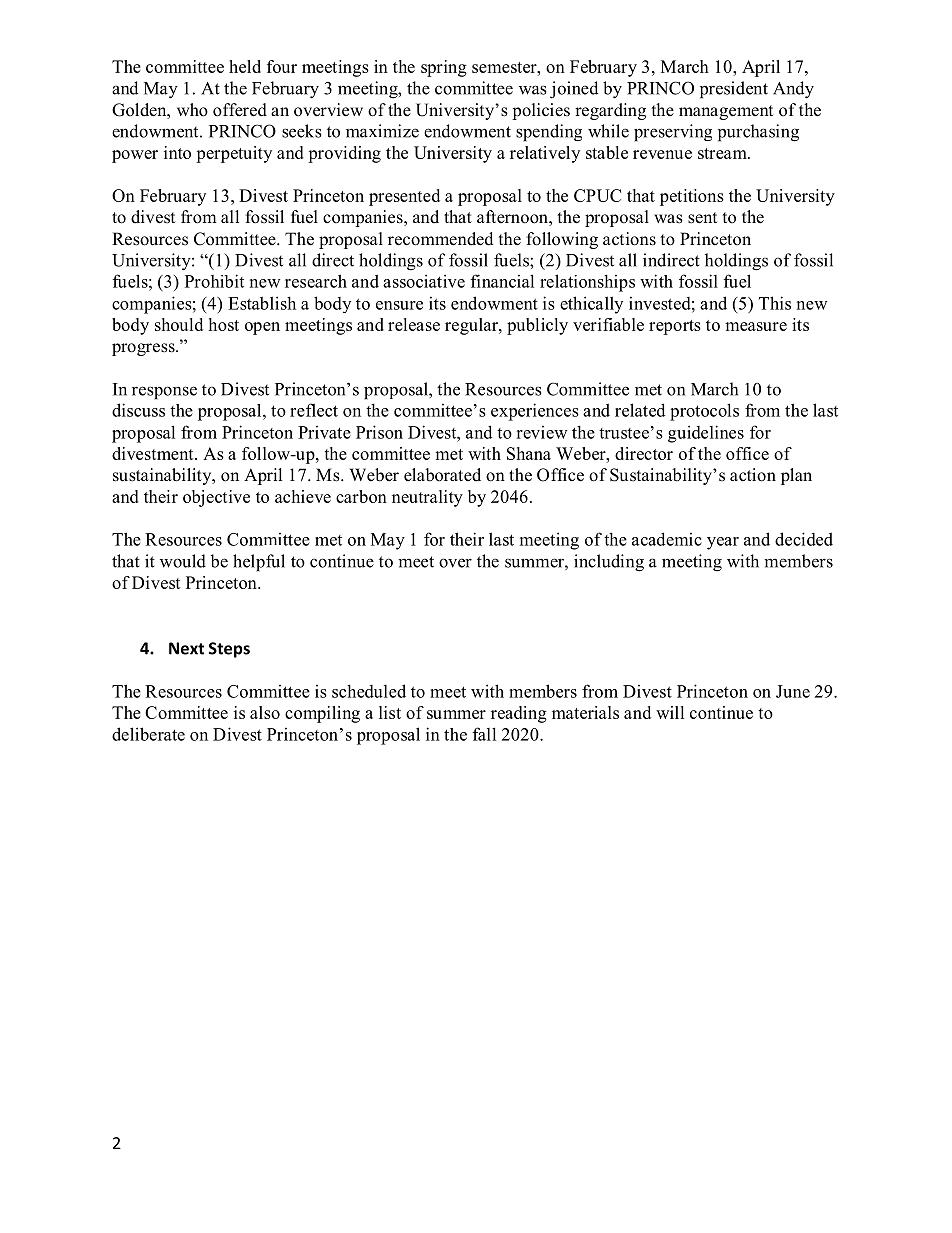 This image has height=1233, width=952. I want to click on held, so click(245, 66).
